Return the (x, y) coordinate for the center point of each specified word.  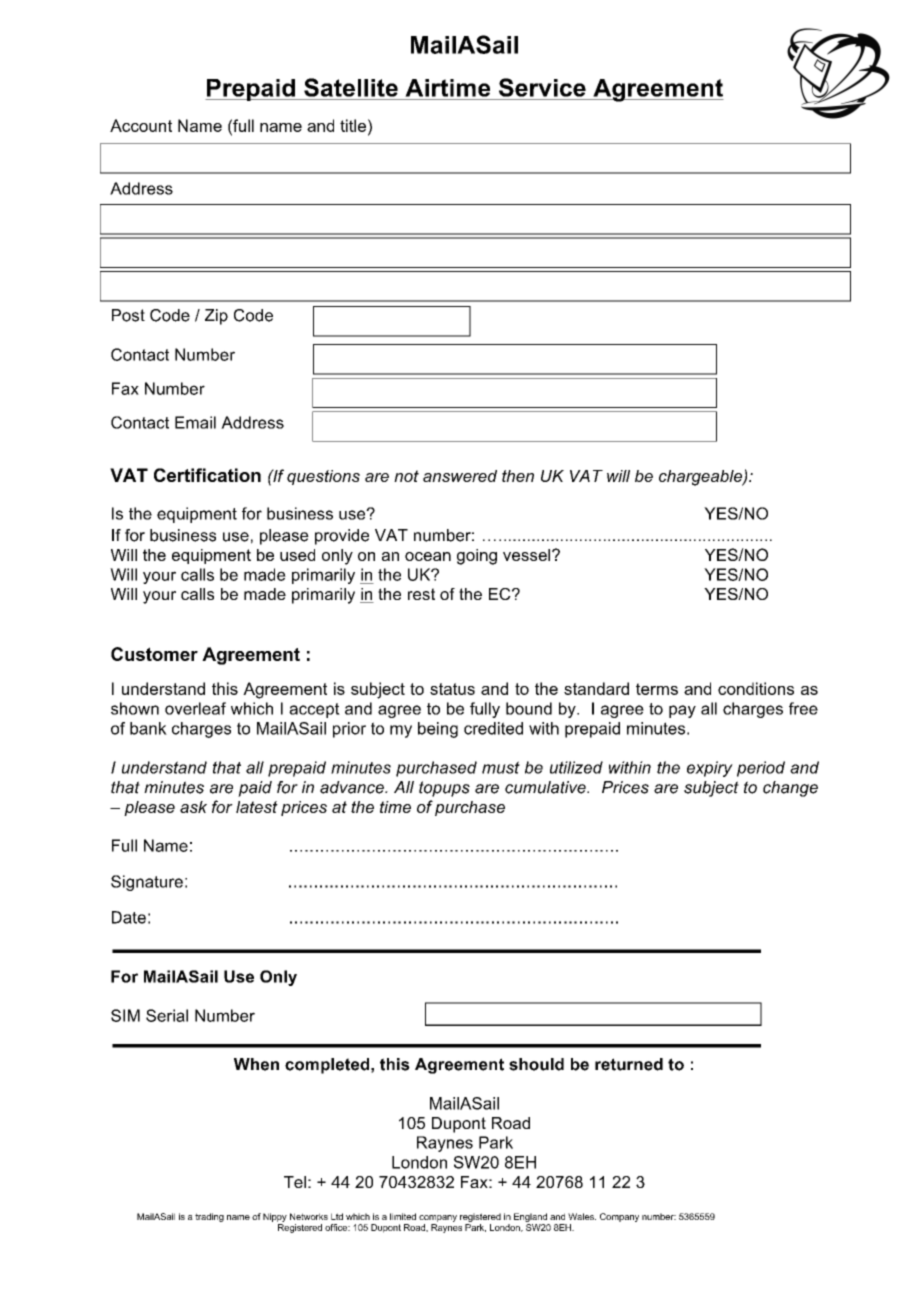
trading (209, 1217)
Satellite (351, 87)
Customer (154, 654)
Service (542, 87)
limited (403, 1216)
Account (141, 125)
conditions (756, 688)
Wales (582, 1216)
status (452, 689)
